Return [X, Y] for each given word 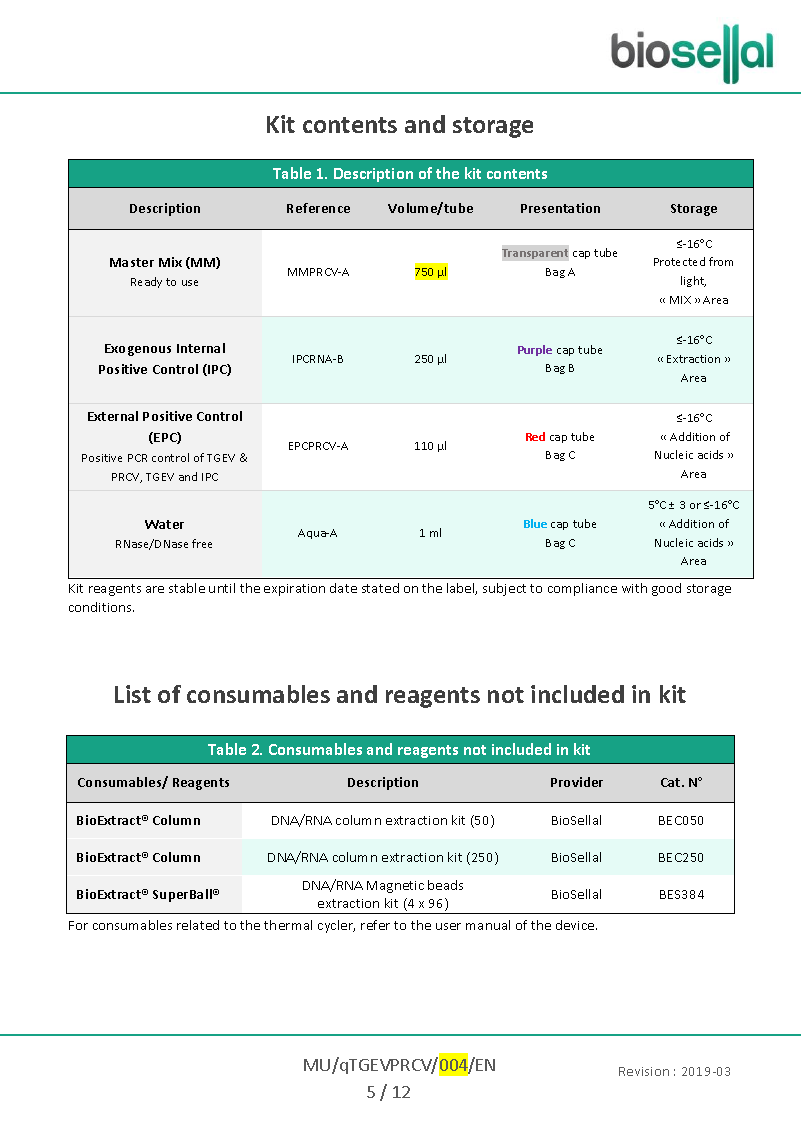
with [634, 588]
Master [132, 262]
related [198, 925]
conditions [101, 607]
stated [380, 588]
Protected [679, 261]
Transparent [535, 254]
